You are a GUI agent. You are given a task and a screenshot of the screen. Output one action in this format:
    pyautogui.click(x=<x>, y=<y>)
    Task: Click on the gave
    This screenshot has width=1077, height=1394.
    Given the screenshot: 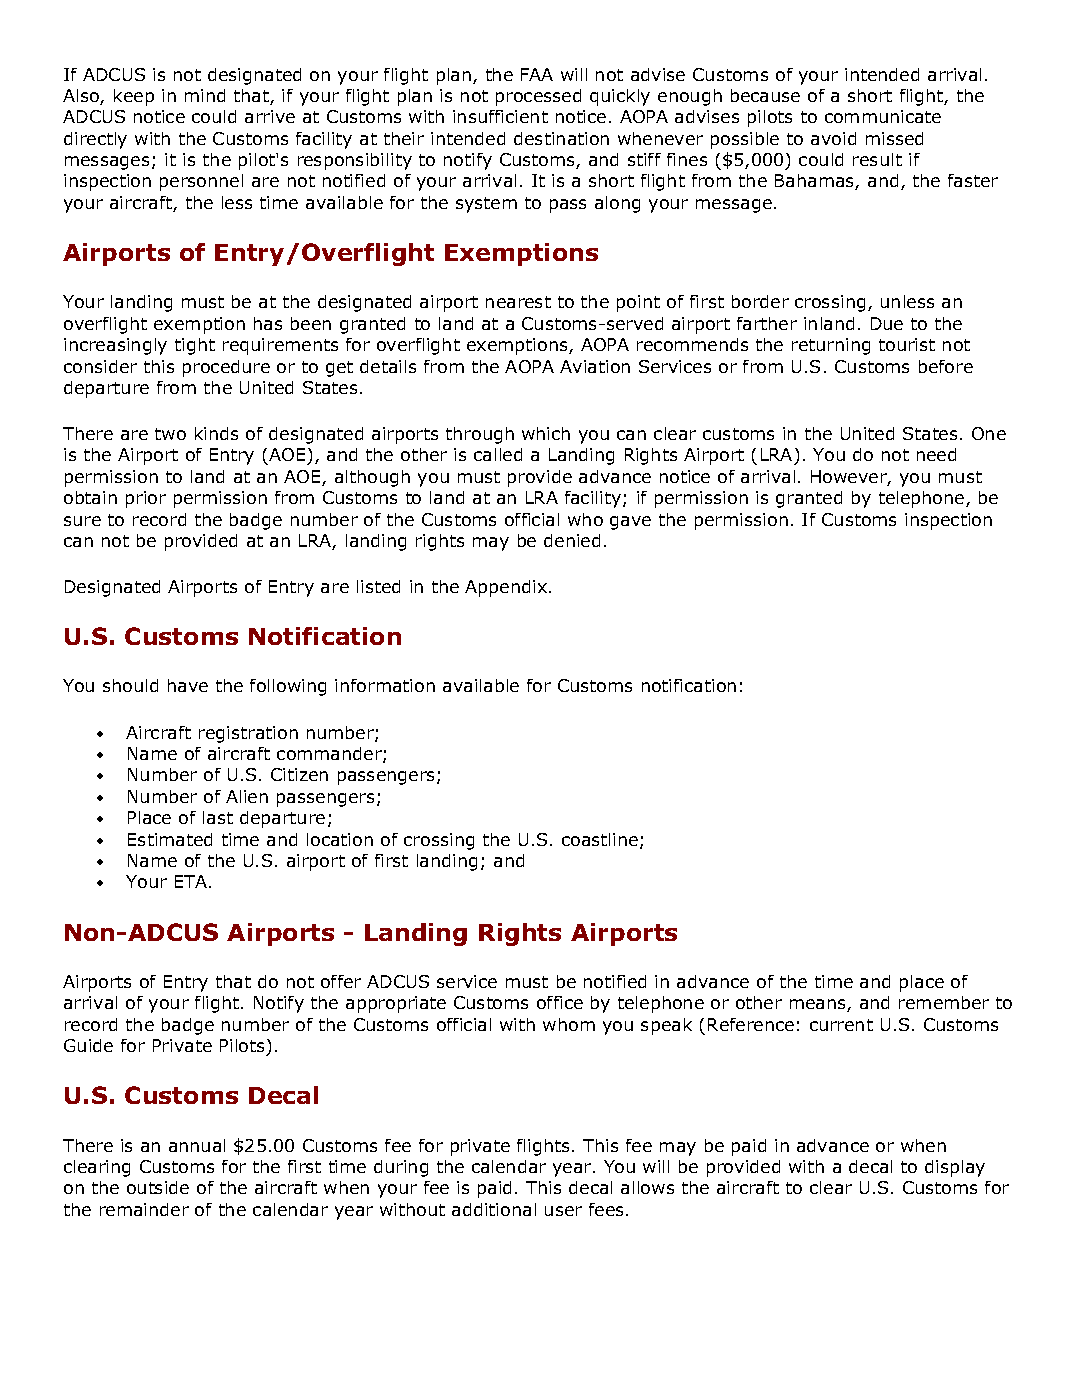 What is the action you would take?
    pyautogui.click(x=630, y=523)
